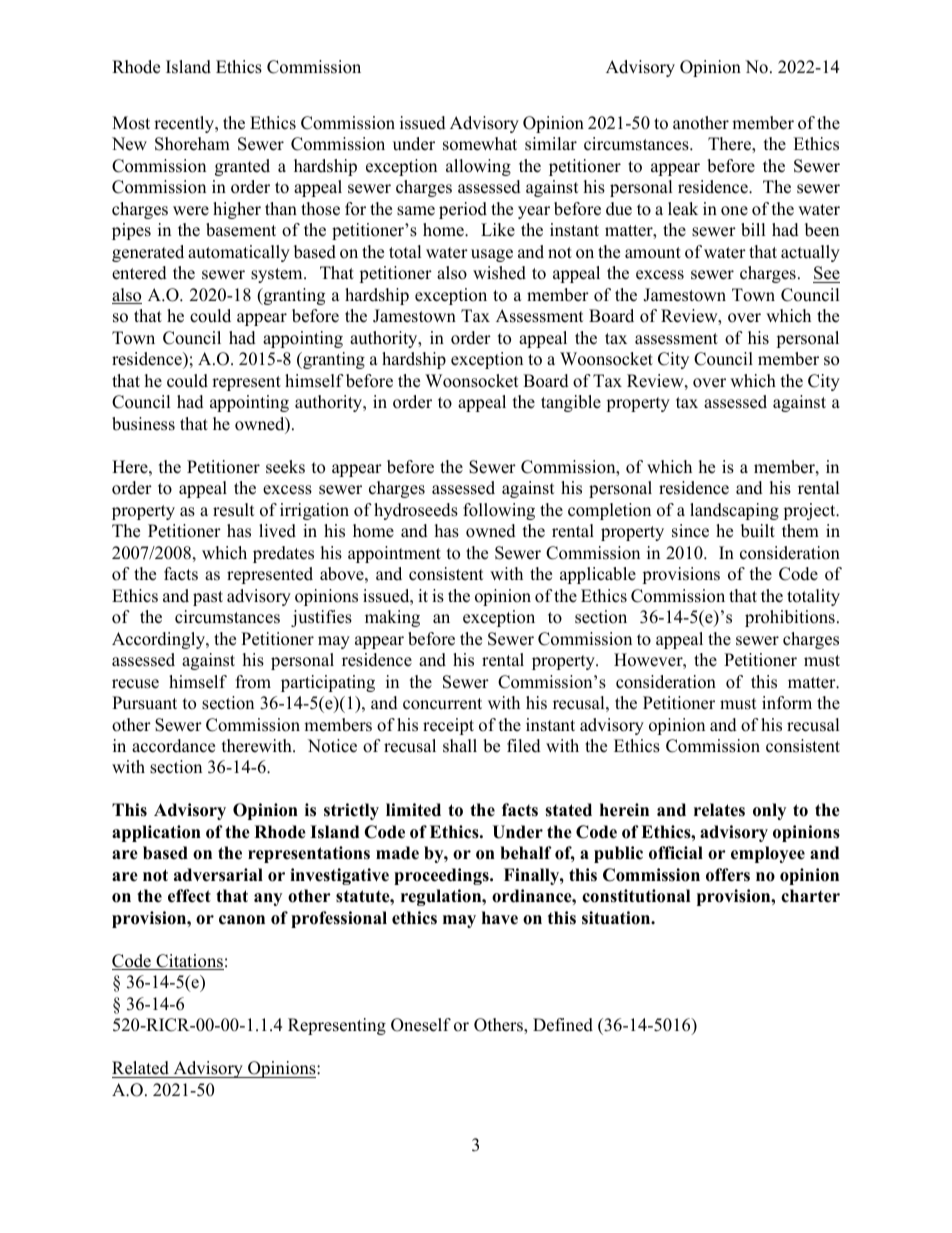  What do you see at coordinates (413, 810) in the screenshot?
I see `limited` at bounding box center [413, 810].
